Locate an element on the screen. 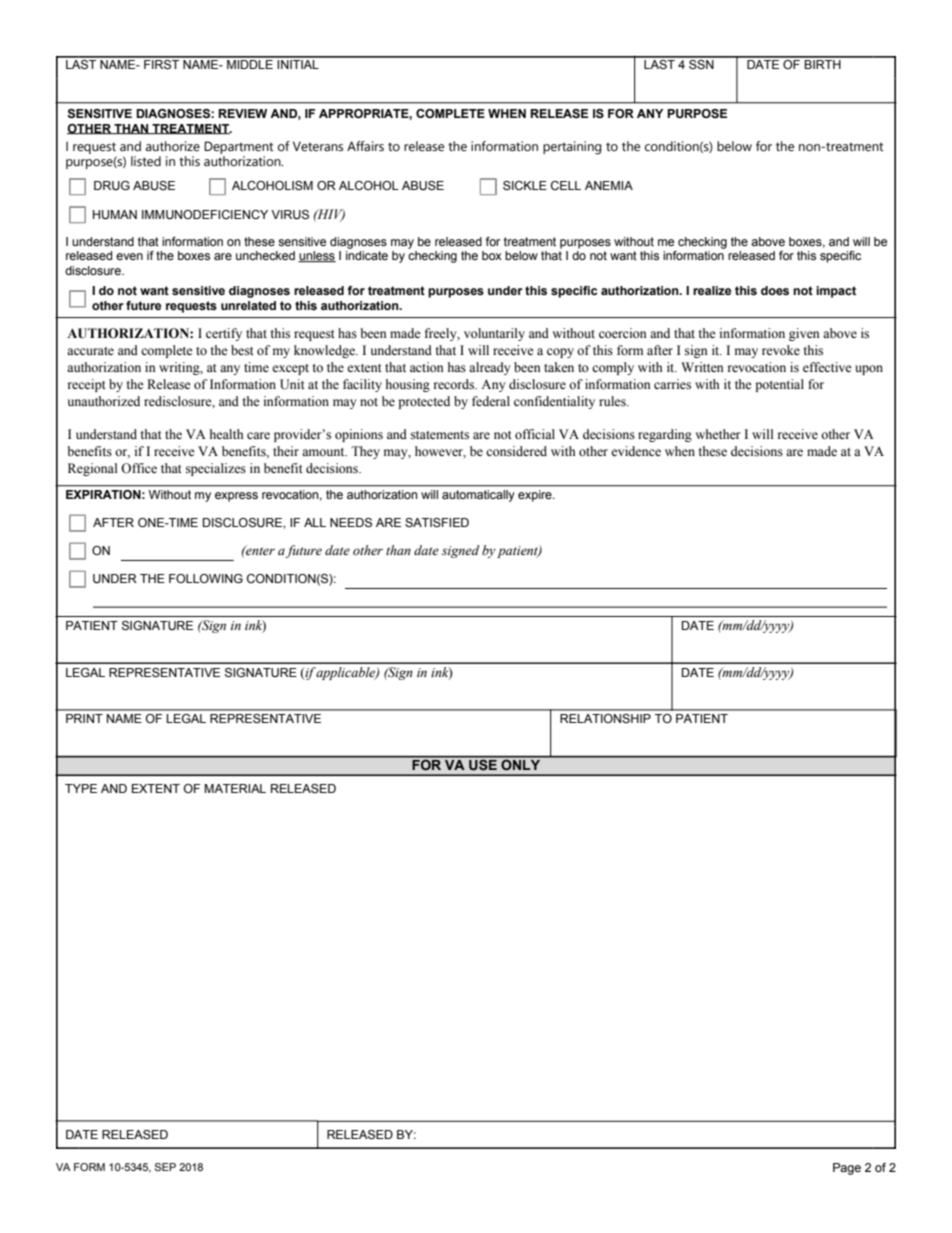 This screenshot has width=952, height=1233. pertaining is located at coordinates (572, 148).
